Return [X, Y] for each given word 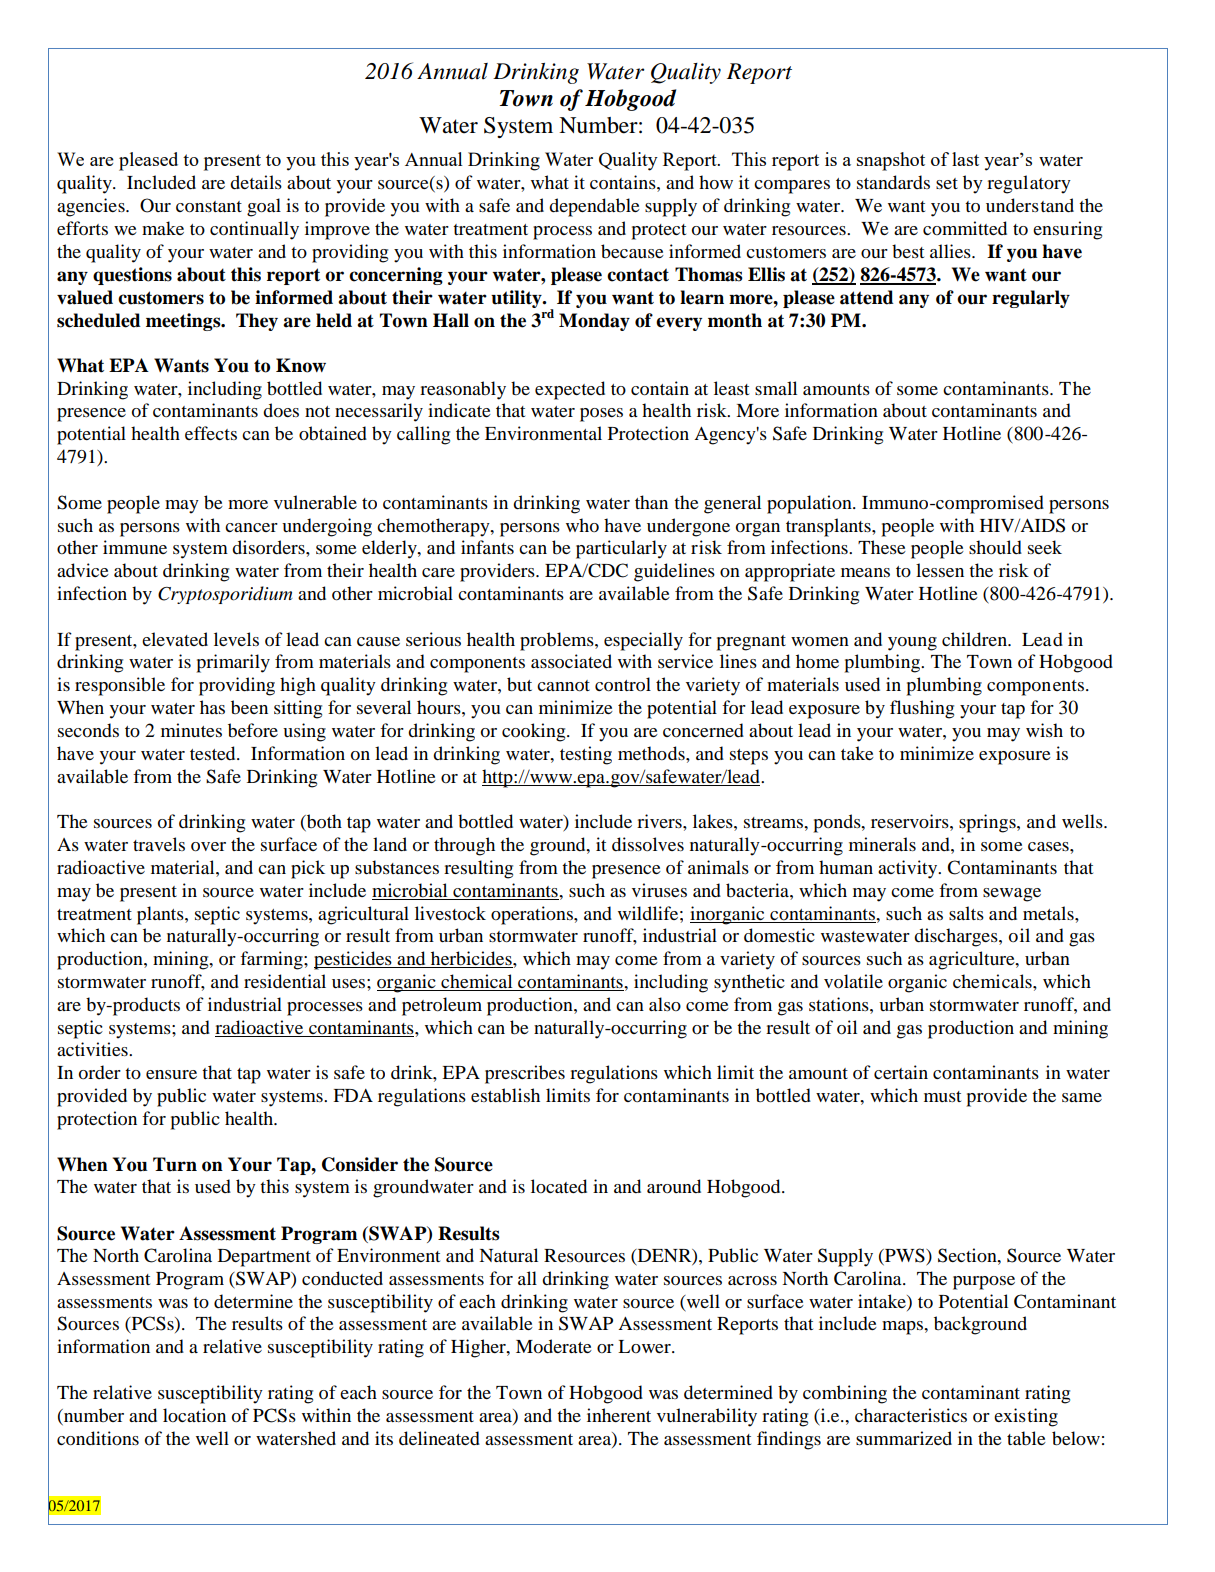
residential [285, 981]
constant [209, 207]
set [947, 183]
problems [558, 641]
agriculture [973, 960]
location [194, 1415]
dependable [594, 207]
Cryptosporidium [225, 595]
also [665, 1004]
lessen [940, 570]
